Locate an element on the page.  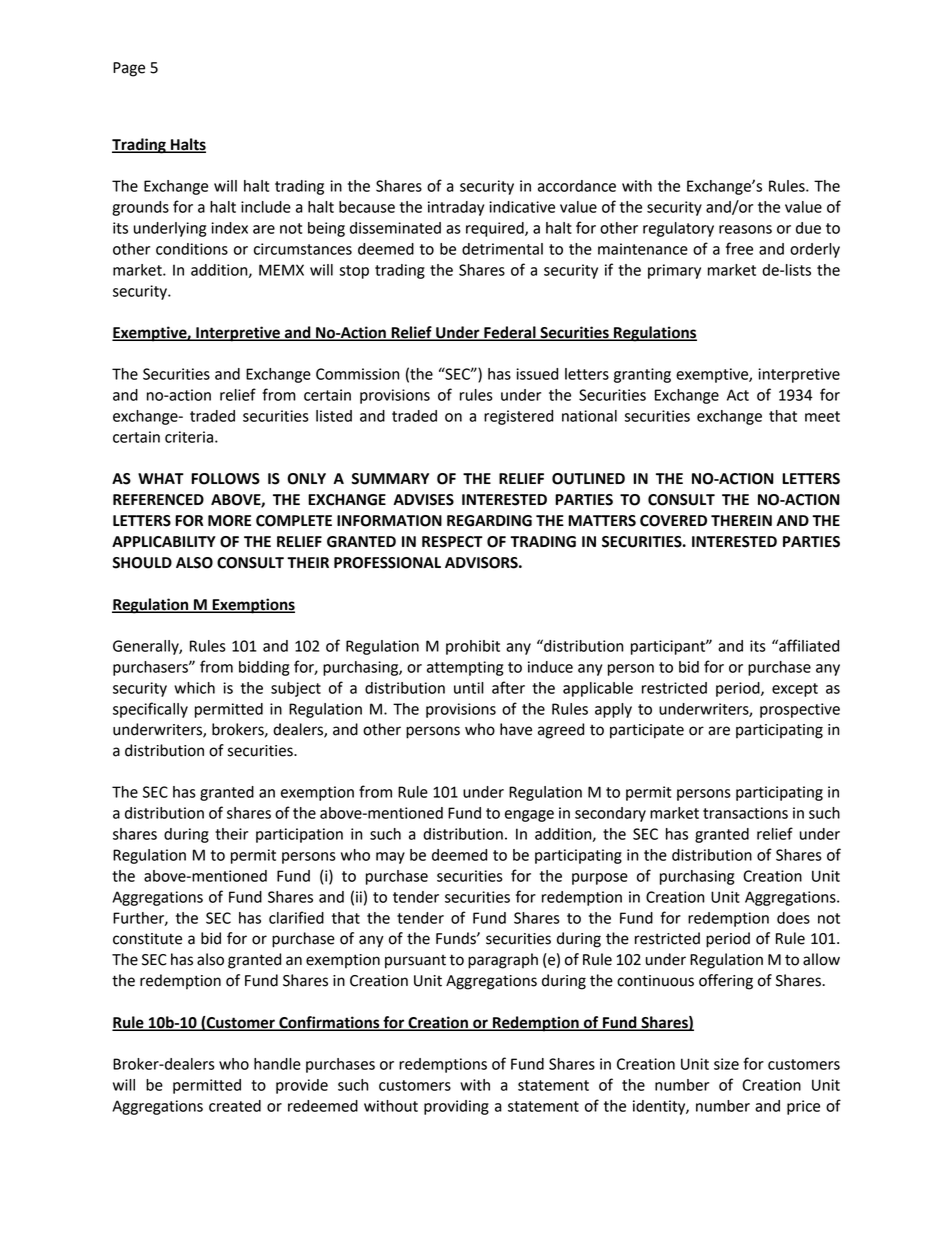
registered is located at coordinates (518, 417).
